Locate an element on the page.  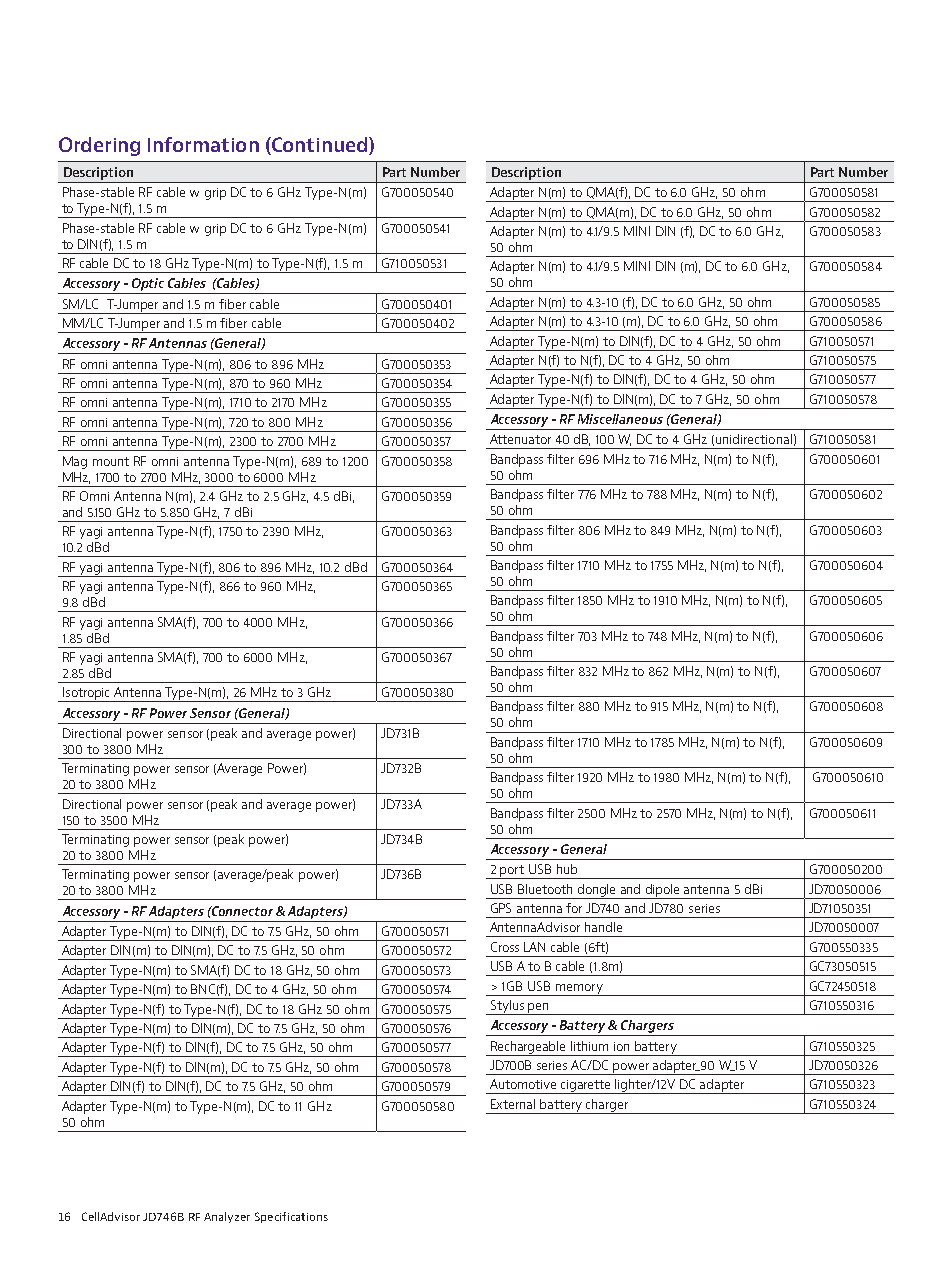
Miscellaneous is located at coordinates (620, 419).
